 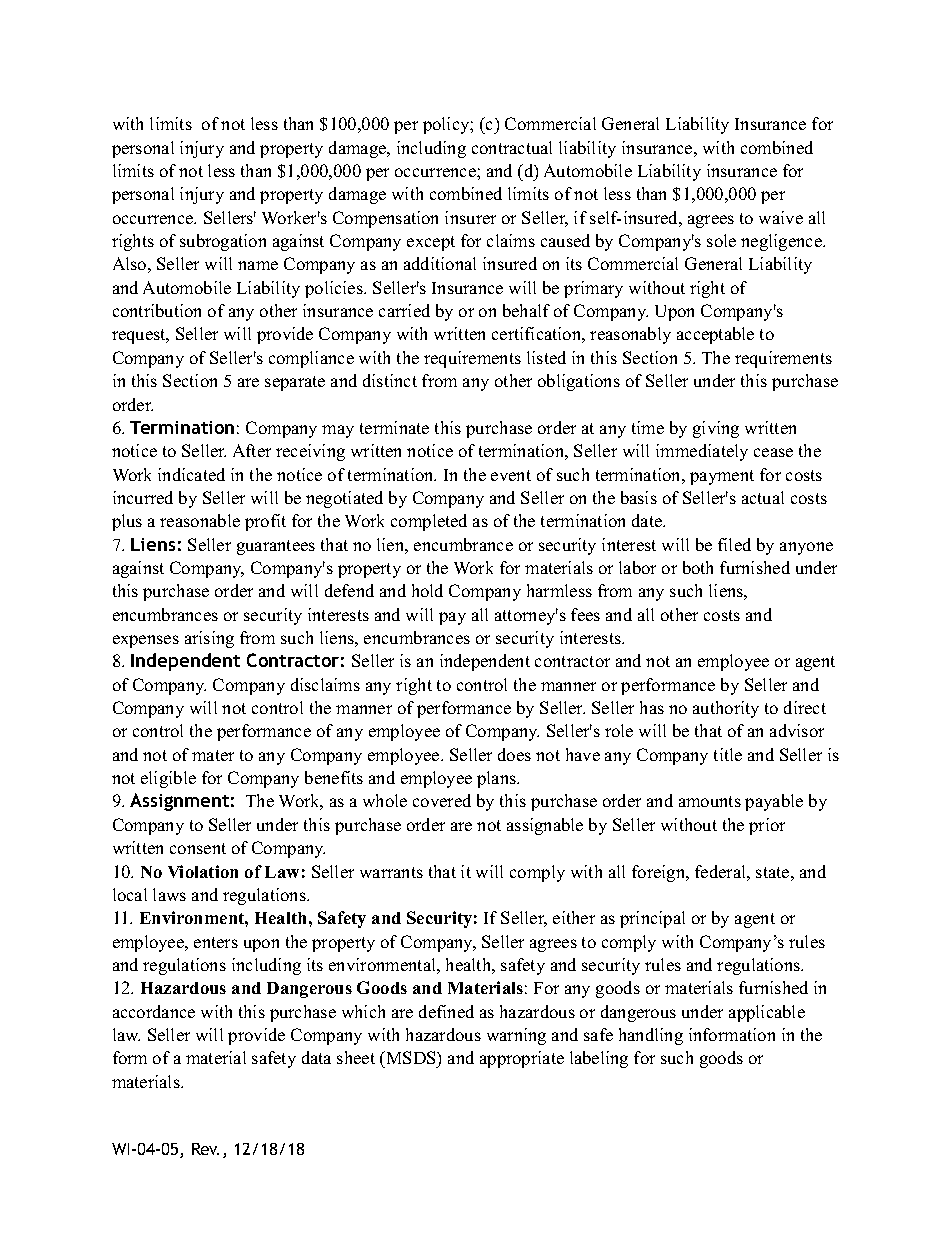 What do you see at coordinates (205, 1149) in the screenshot?
I see `Rev` at bounding box center [205, 1149].
